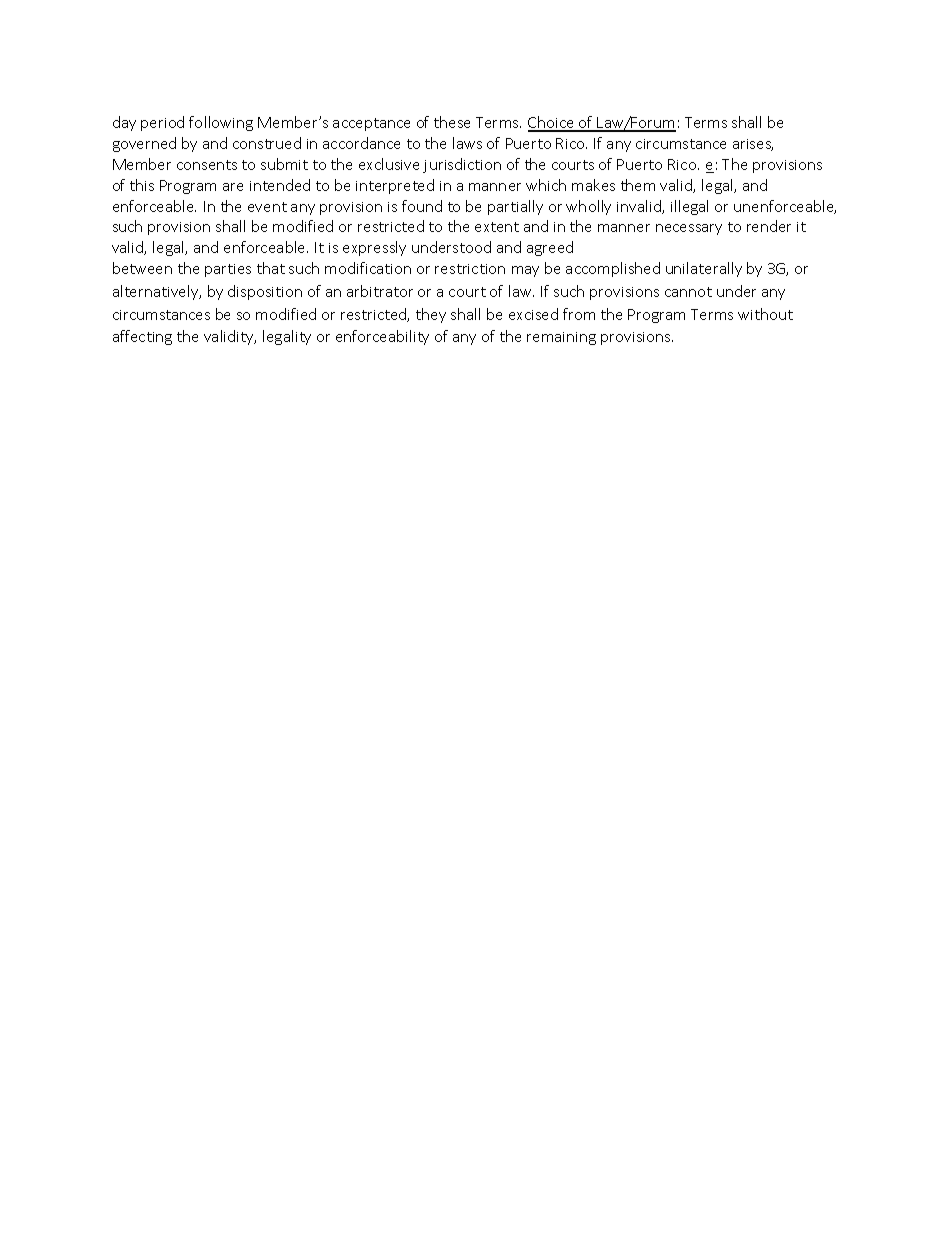 This image has height=1233, width=952. I want to click on affecting, so click(142, 337).
